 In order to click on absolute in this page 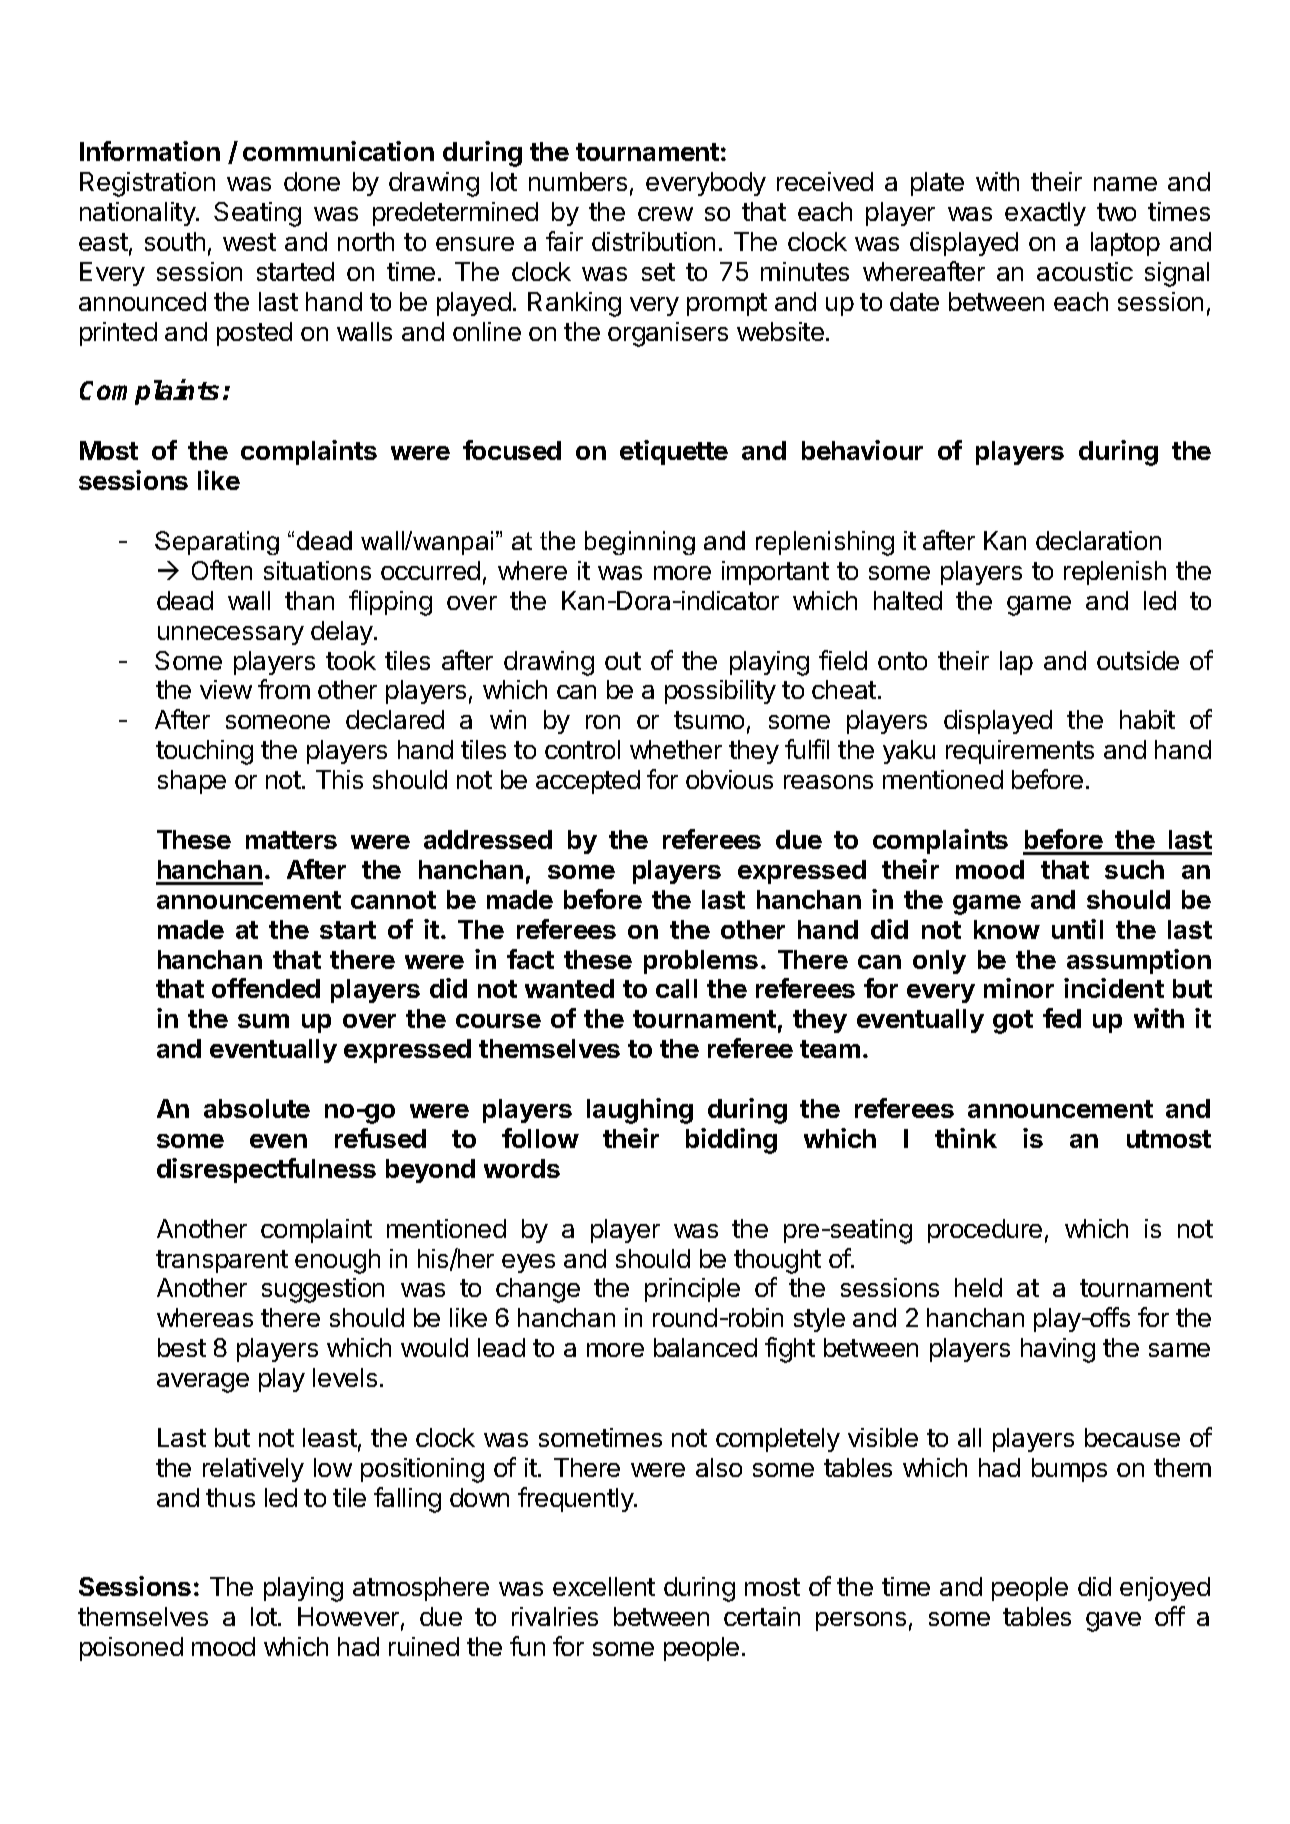, I will do `click(257, 1108)`.
